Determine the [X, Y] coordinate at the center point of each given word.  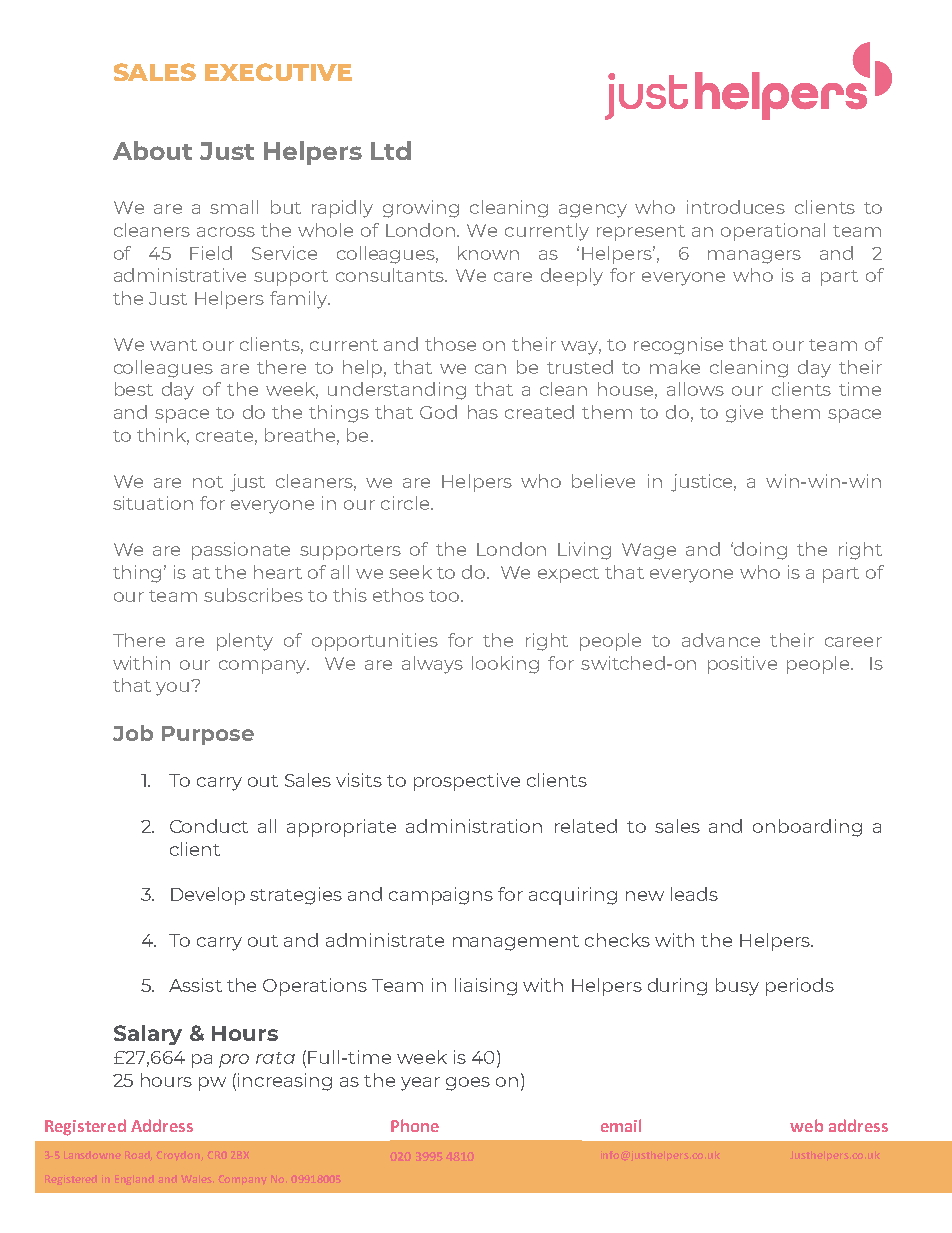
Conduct [209, 826]
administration [474, 826]
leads [694, 894]
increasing [285, 1082]
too [445, 596]
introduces [736, 207]
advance [721, 640]
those [450, 344]
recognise [678, 346]
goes [468, 1084]
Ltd [391, 150]
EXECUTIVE [278, 72]
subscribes [253, 595]
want [173, 345]
